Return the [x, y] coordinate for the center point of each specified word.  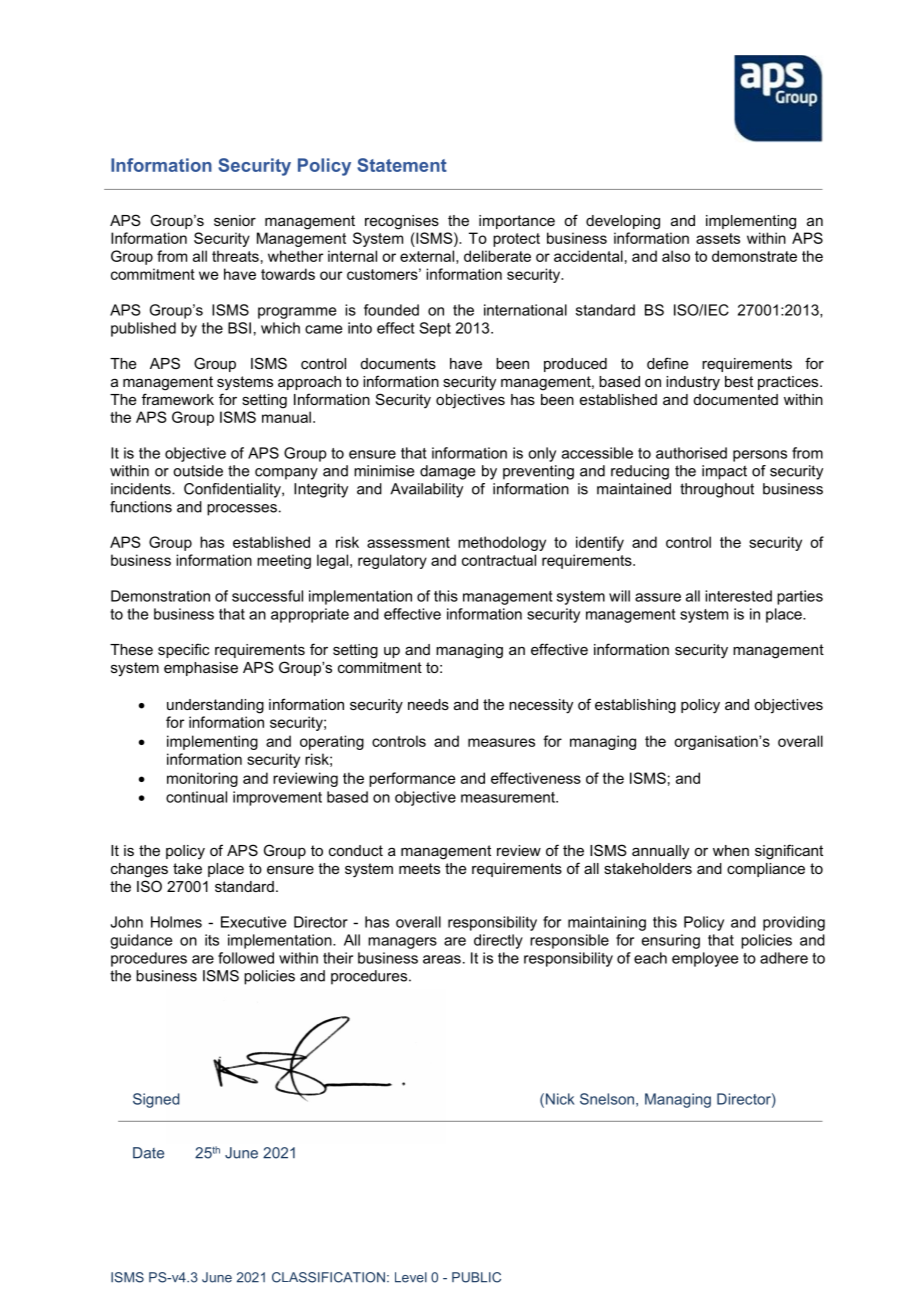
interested [738, 596]
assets [718, 238]
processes [242, 510]
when [731, 850]
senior [235, 220]
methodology [502, 543]
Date [148, 1153]
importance [517, 222]
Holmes [176, 922]
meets [419, 868]
